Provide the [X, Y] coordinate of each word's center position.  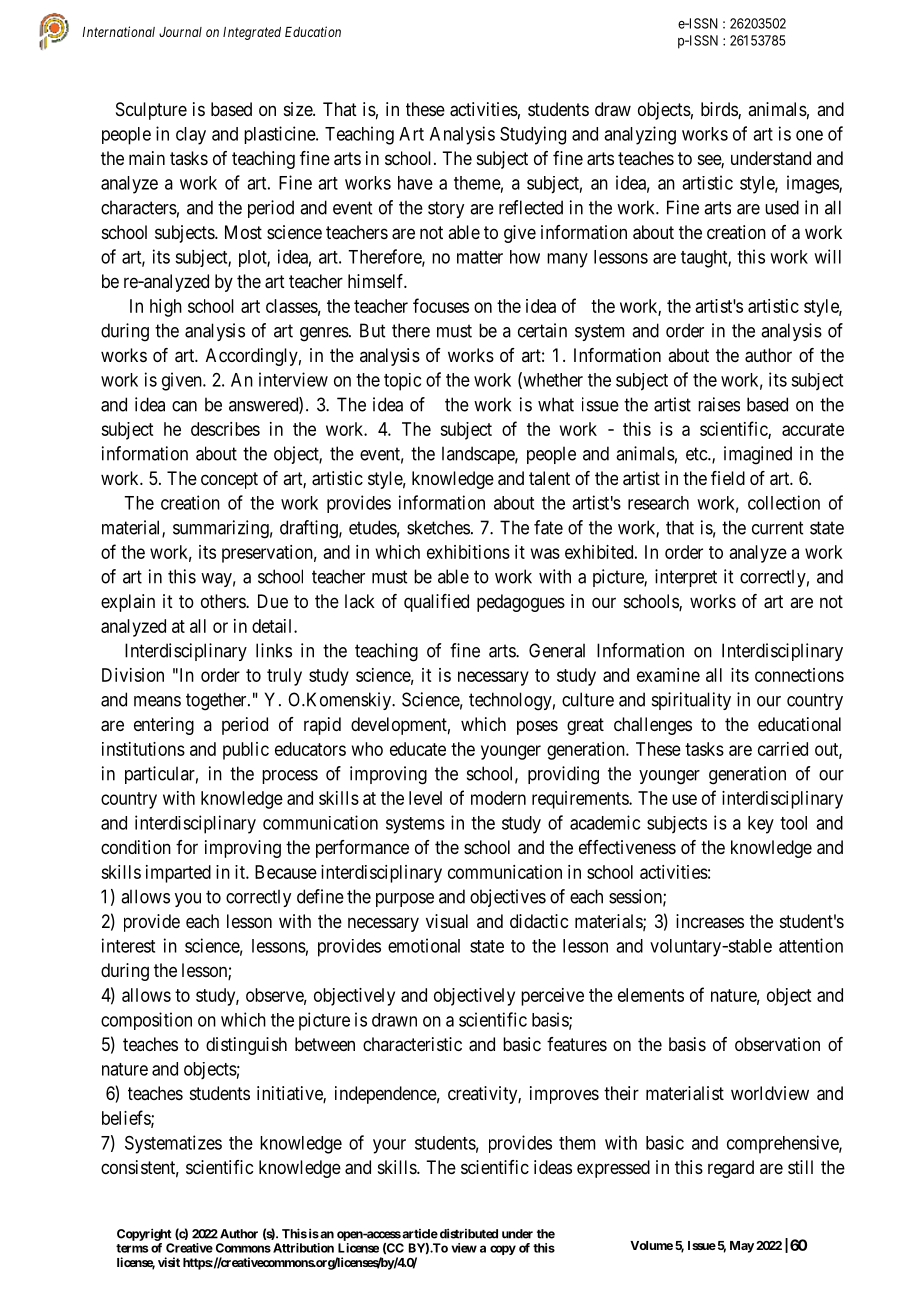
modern [498, 798]
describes [225, 429]
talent [549, 478]
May [742, 1247]
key [761, 825]
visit [169, 1262]
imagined [758, 455]
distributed [467, 1234]
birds [720, 110]
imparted [178, 874]
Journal [180, 32]
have [415, 183]
